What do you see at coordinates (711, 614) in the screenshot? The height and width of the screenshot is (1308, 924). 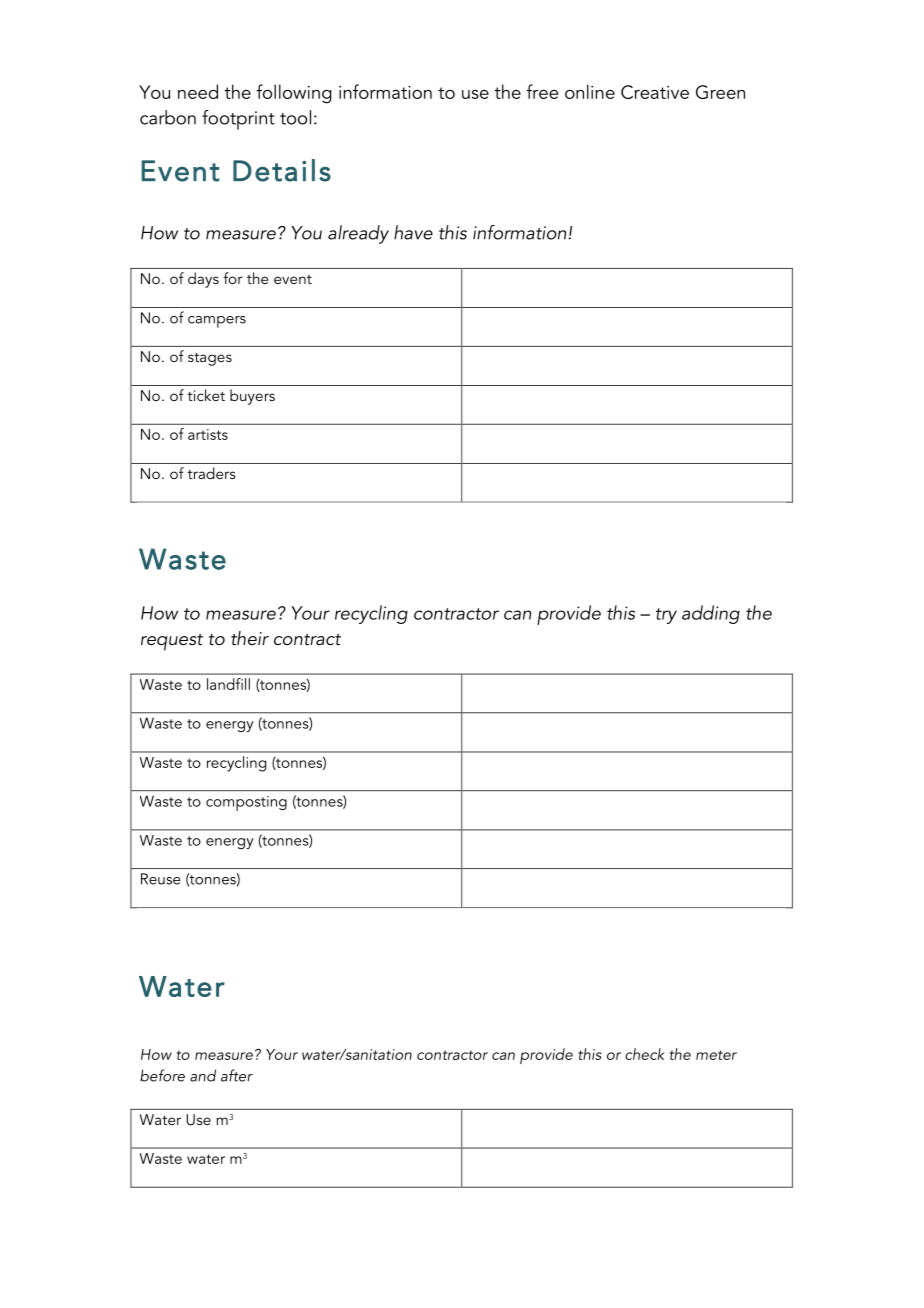 I see `adding` at bounding box center [711, 614].
